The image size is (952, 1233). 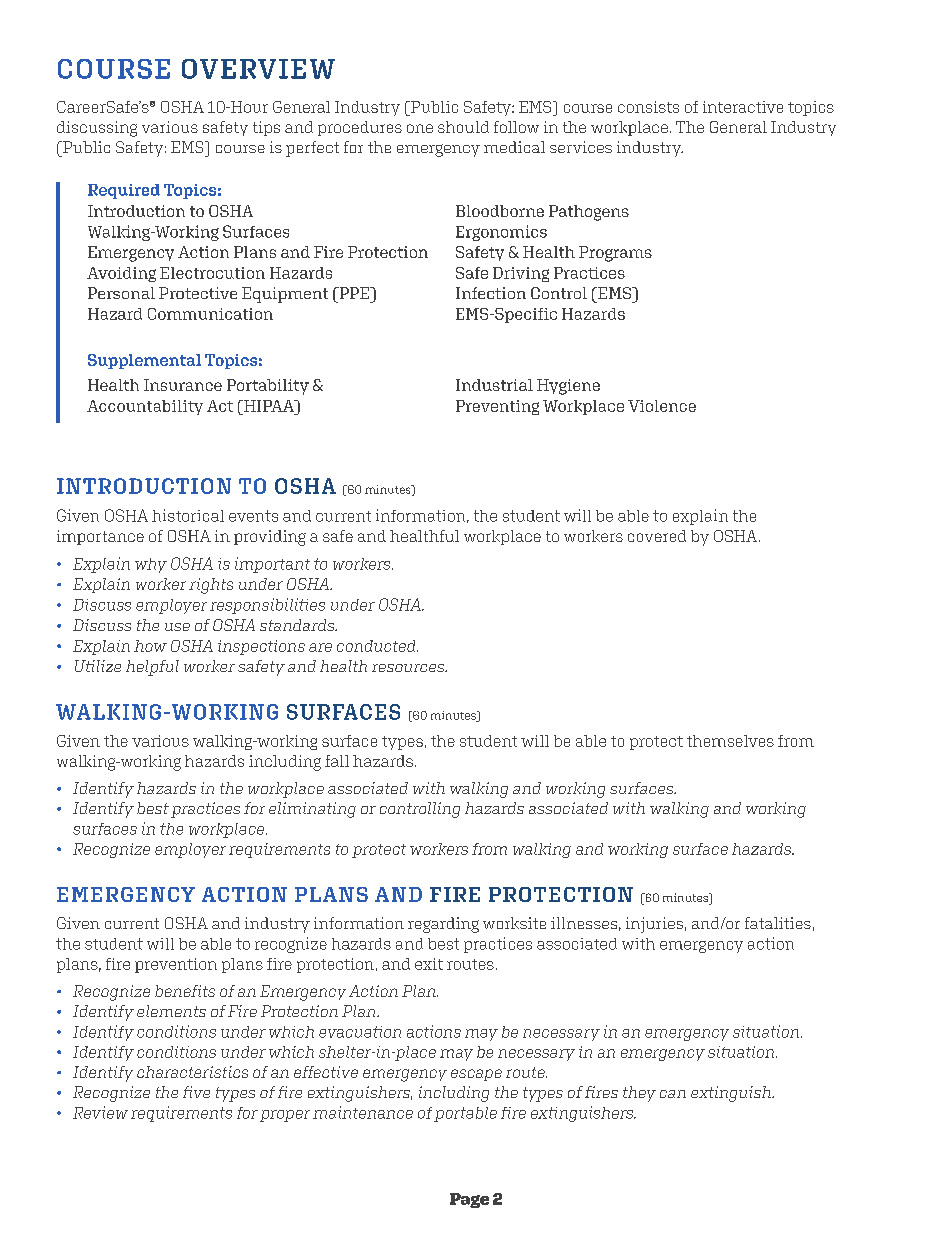 What do you see at coordinates (183, 385) in the page?
I see `Insurance` at bounding box center [183, 385].
